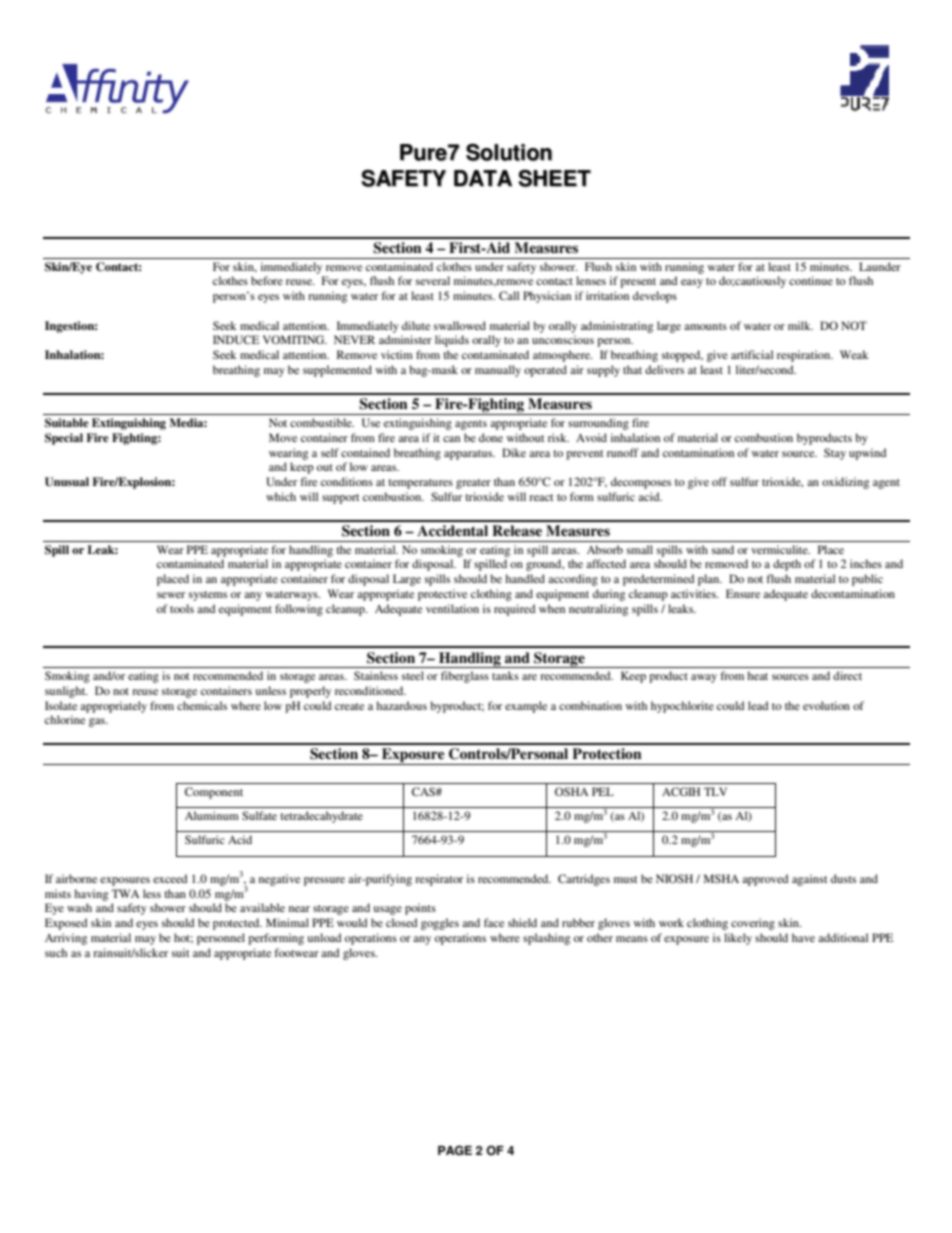 This page has height=1233, width=952. Describe the element at coordinates (66, 939) in the page. I see `Arriving` at that location.
